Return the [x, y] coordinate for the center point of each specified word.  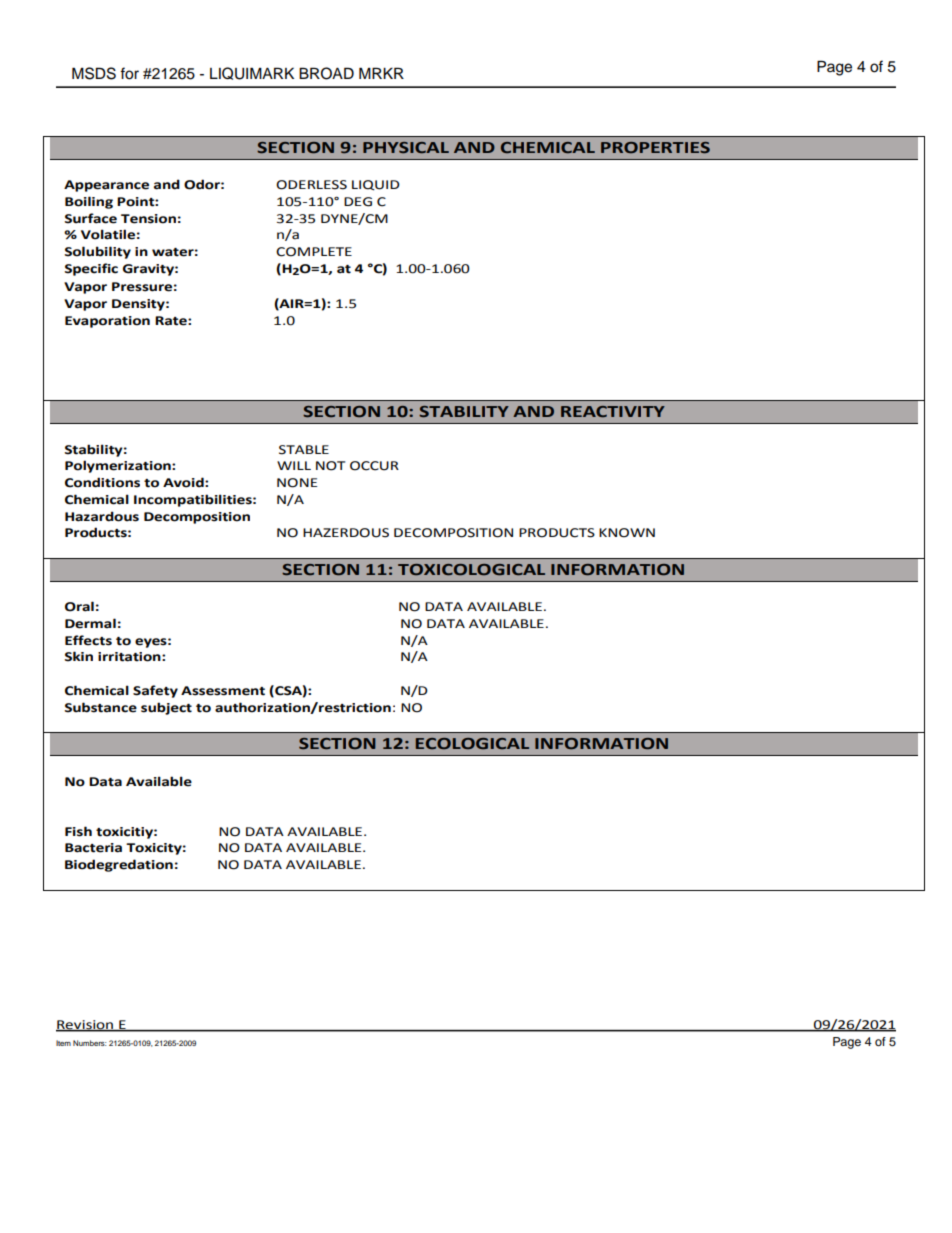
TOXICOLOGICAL [471, 570]
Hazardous [102, 516]
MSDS [94, 73]
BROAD [326, 73]
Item [63, 1043]
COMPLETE [314, 252]
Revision [86, 1025]
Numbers [90, 1043]
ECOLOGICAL [472, 744]
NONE [297, 483]
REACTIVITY [613, 412]
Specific [91, 269]
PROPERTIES [655, 148]
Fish [78, 831]
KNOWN [627, 533]
